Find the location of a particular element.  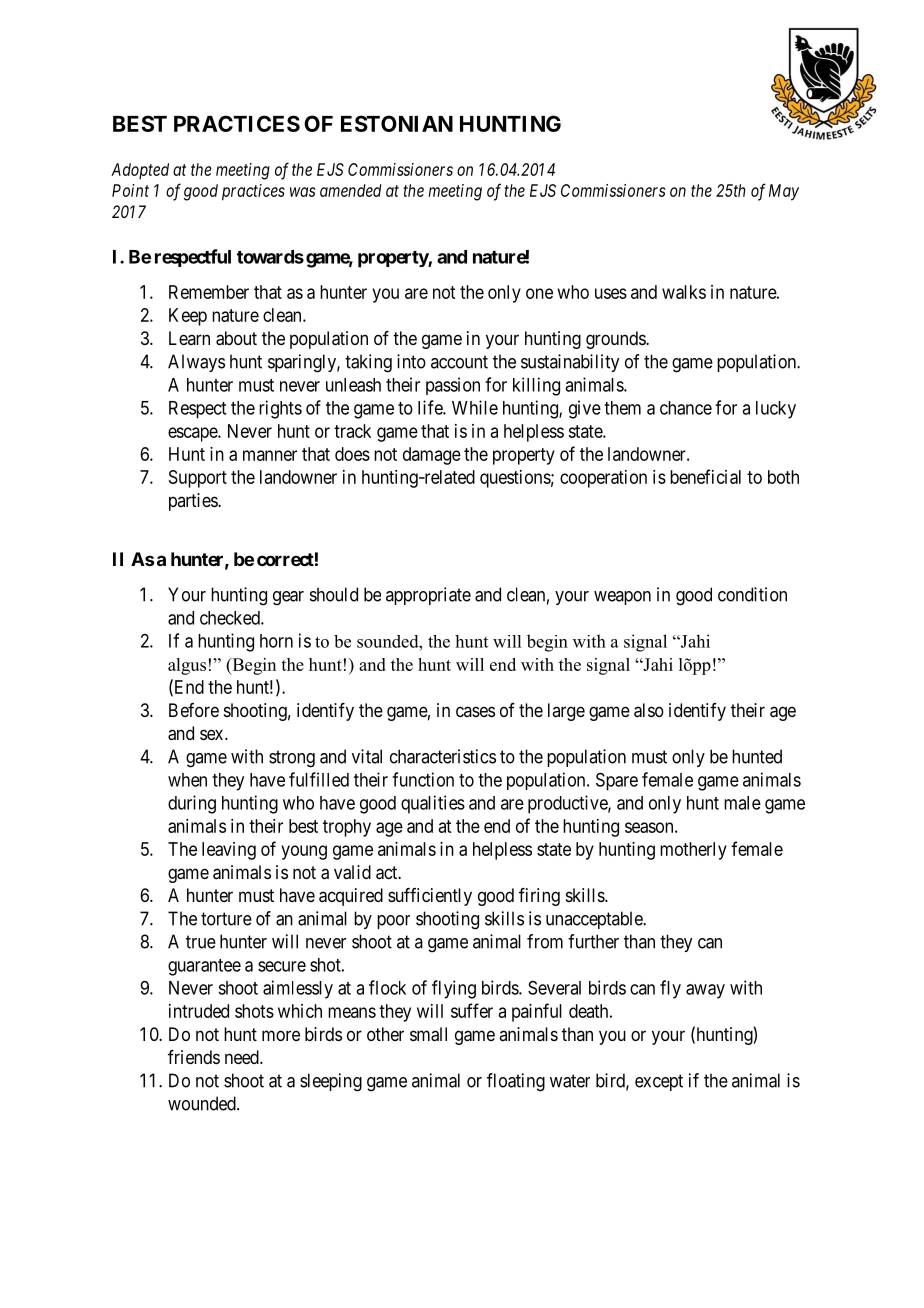

friends is located at coordinates (194, 1057).
